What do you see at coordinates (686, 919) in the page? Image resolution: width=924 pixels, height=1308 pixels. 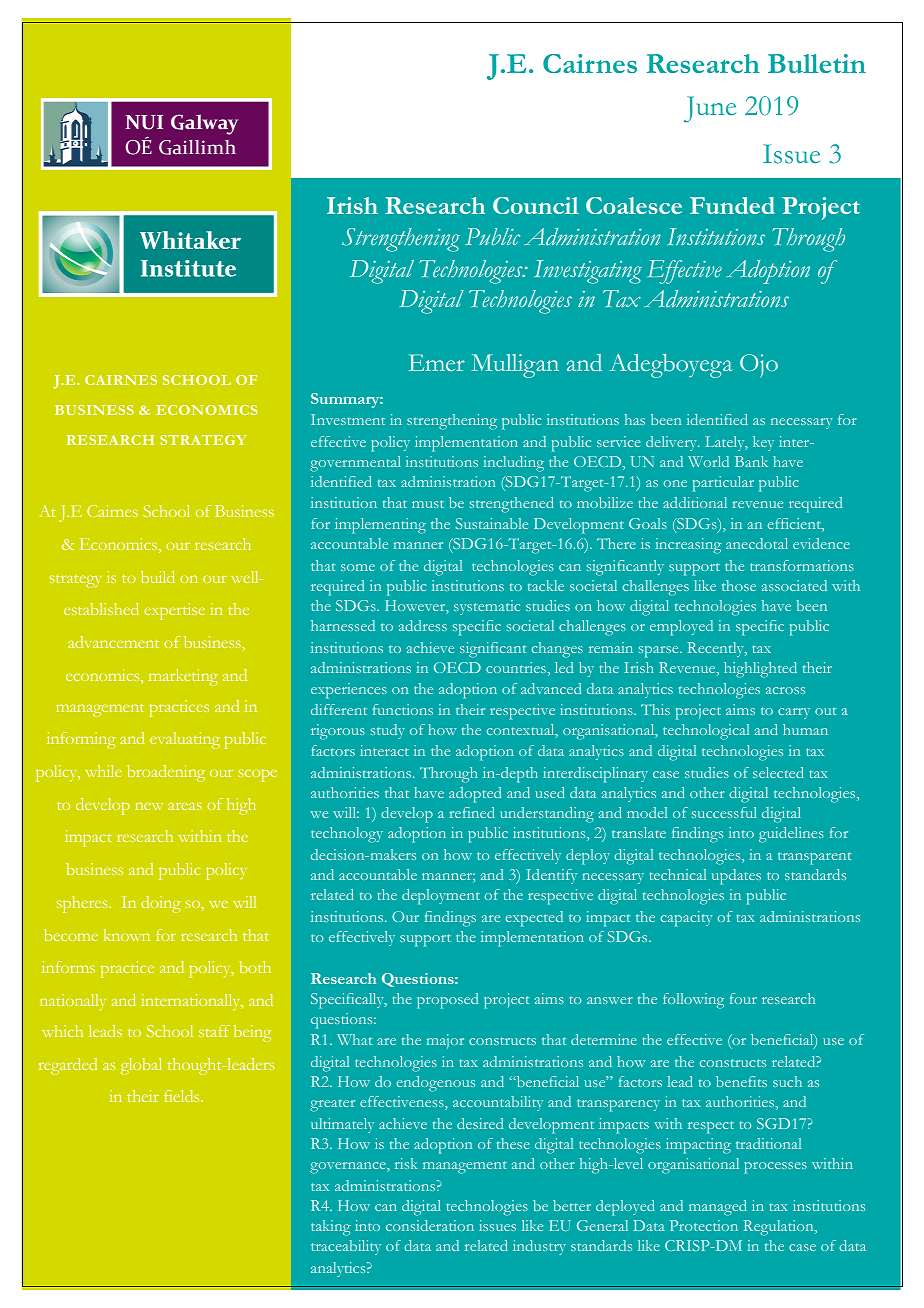 I see `capacity` at bounding box center [686, 919].
